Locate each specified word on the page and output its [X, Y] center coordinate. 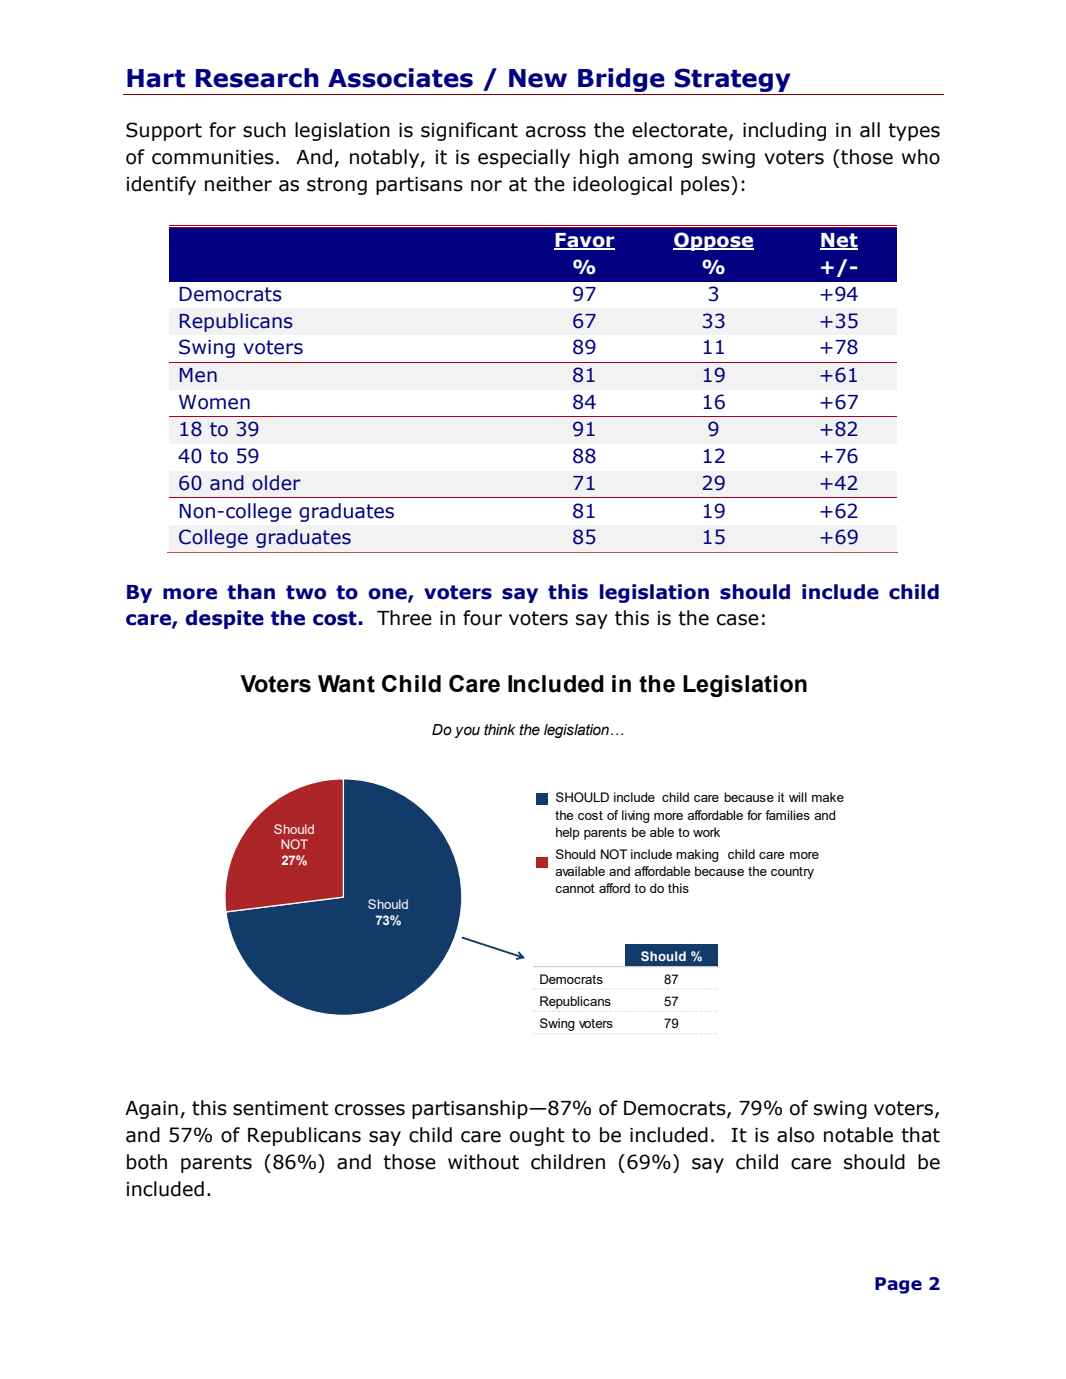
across [556, 132]
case [738, 620]
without [483, 1162]
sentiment [281, 1108]
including [784, 131]
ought [537, 1136]
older [276, 483]
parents [216, 1164]
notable [858, 1135]
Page [898, 1285]
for [222, 130]
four [482, 618]
